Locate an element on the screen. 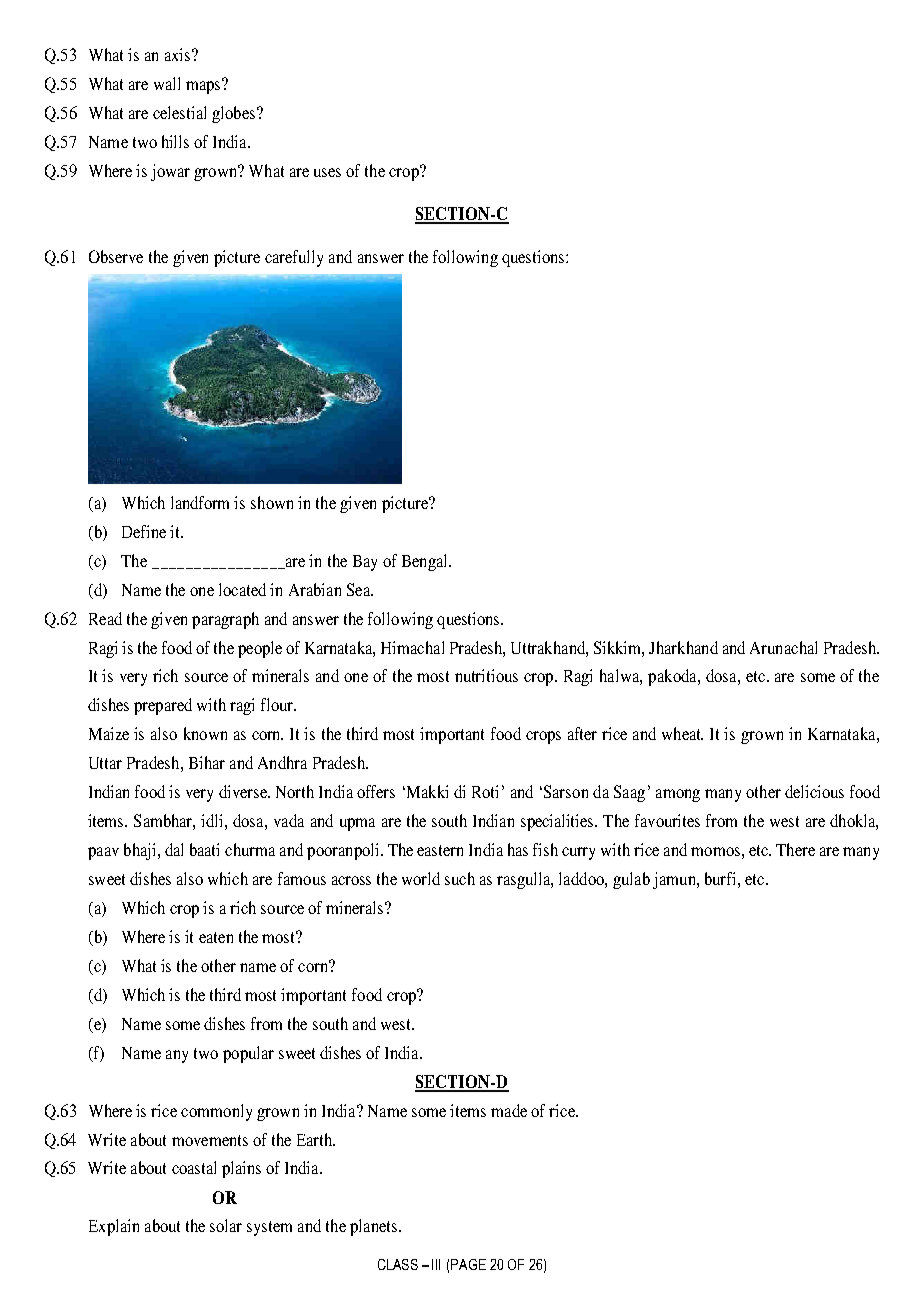 The height and width of the screenshot is (1308, 924). solar is located at coordinates (226, 1225).
